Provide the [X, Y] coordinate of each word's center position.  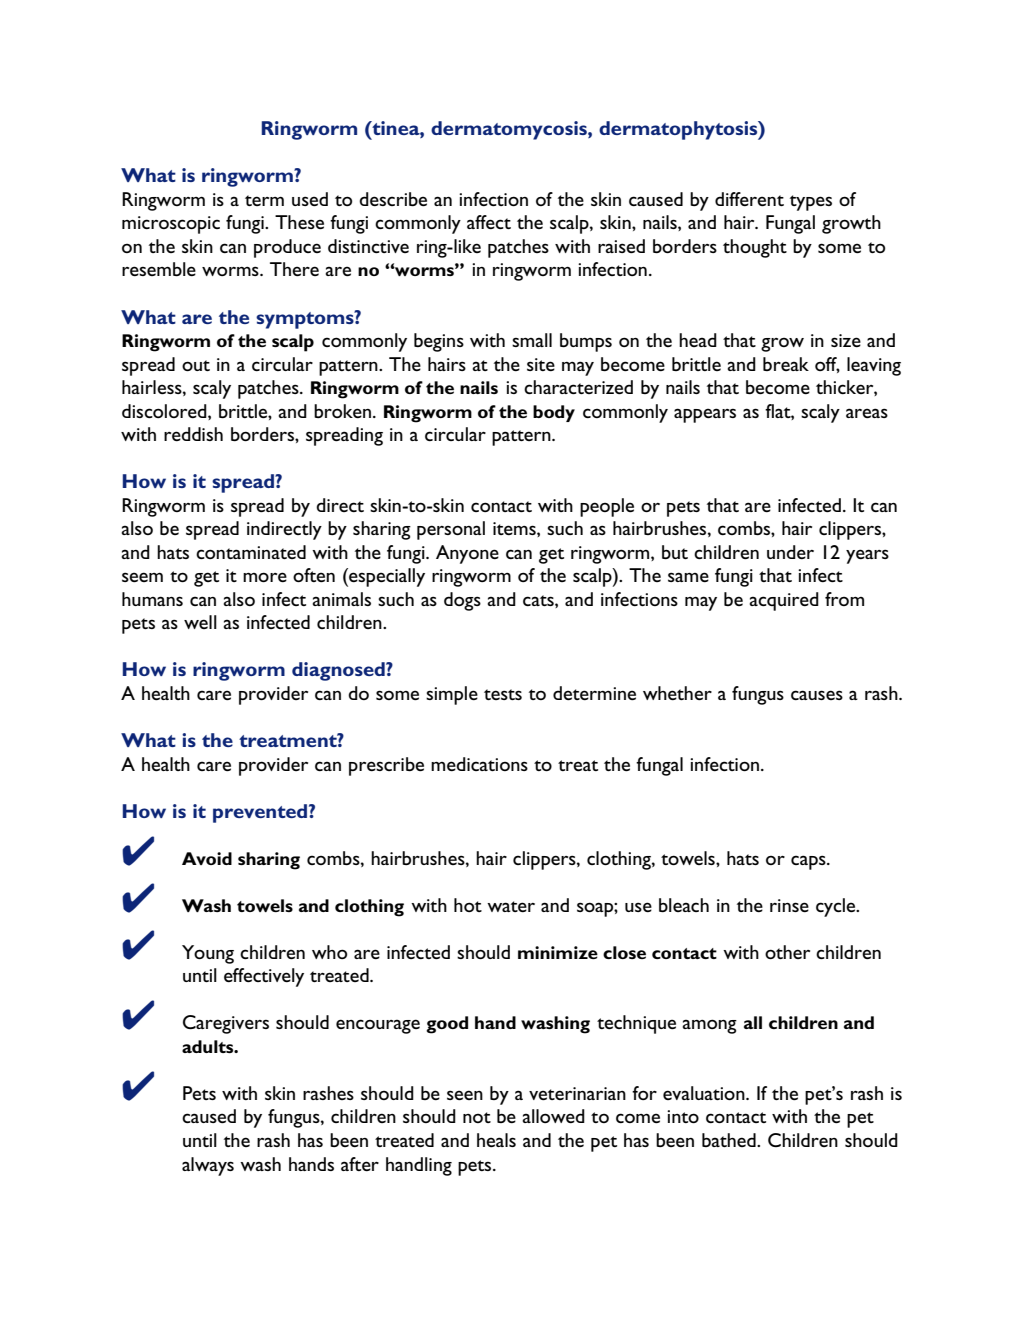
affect [489, 222]
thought [755, 248]
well [200, 622]
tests [503, 694]
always [208, 1166]
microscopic [171, 225]
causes [817, 695]
